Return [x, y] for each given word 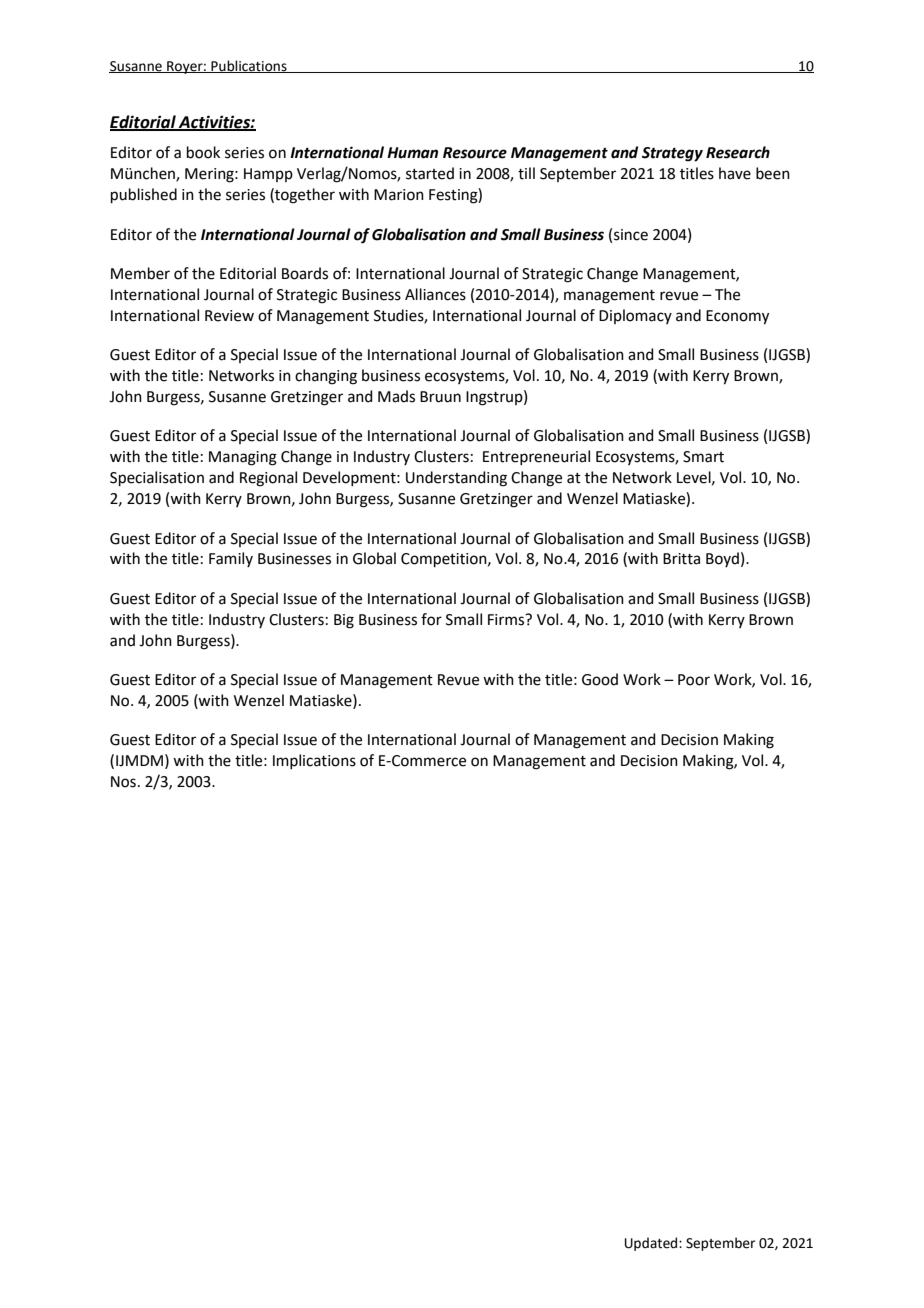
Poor [694, 680]
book [203, 152]
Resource [475, 153]
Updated [652, 1244]
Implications [314, 761]
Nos [123, 782]
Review [229, 316]
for [431, 619]
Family [231, 559]
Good [600, 679]
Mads [396, 396]
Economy [737, 317]
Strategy [672, 154]
